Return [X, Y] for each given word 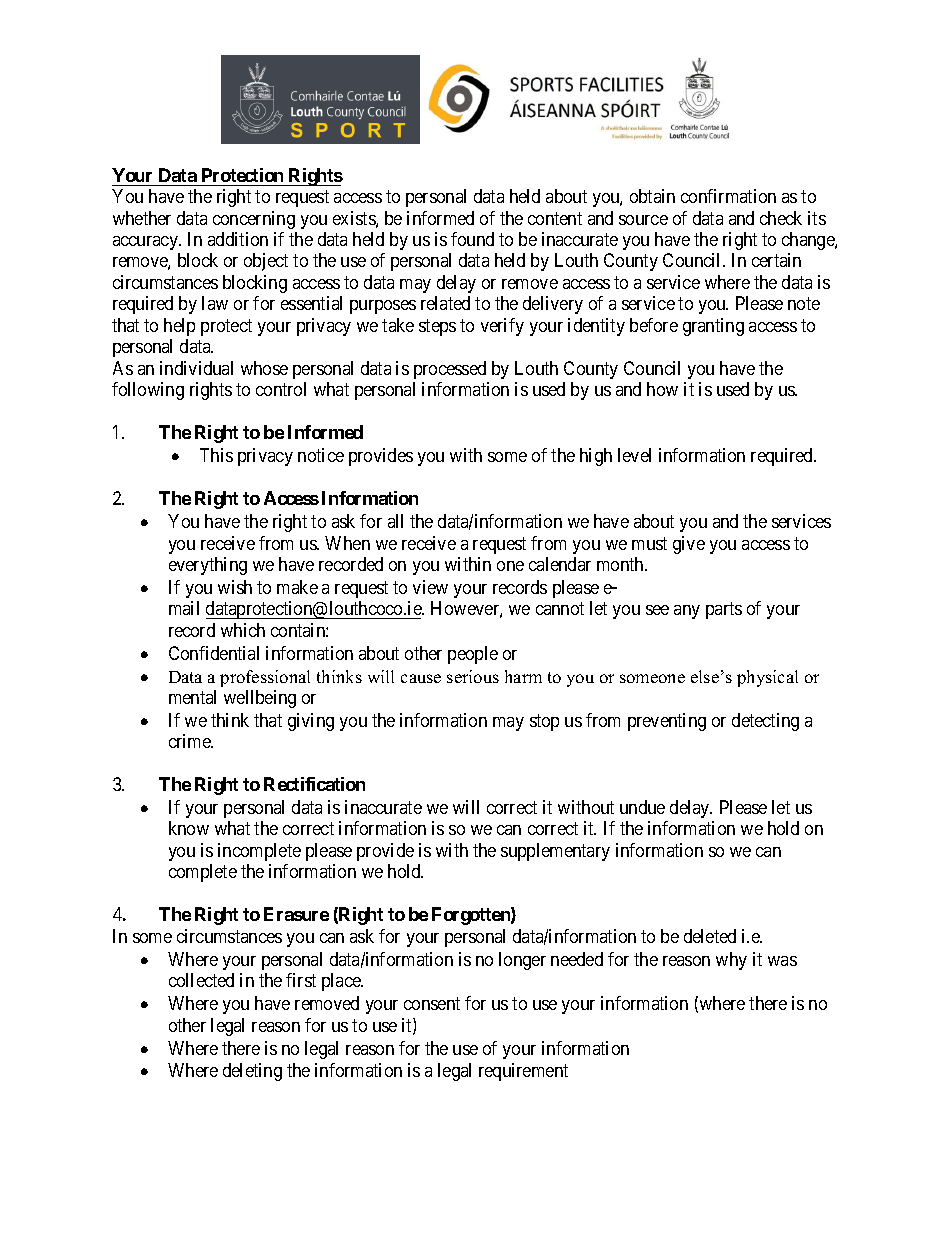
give [689, 545]
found [472, 239]
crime [191, 741]
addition [238, 239]
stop [544, 722]
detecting [765, 722]
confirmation [728, 196]
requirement [523, 1072]
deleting [252, 1072]
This [216, 455]
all [395, 521]
